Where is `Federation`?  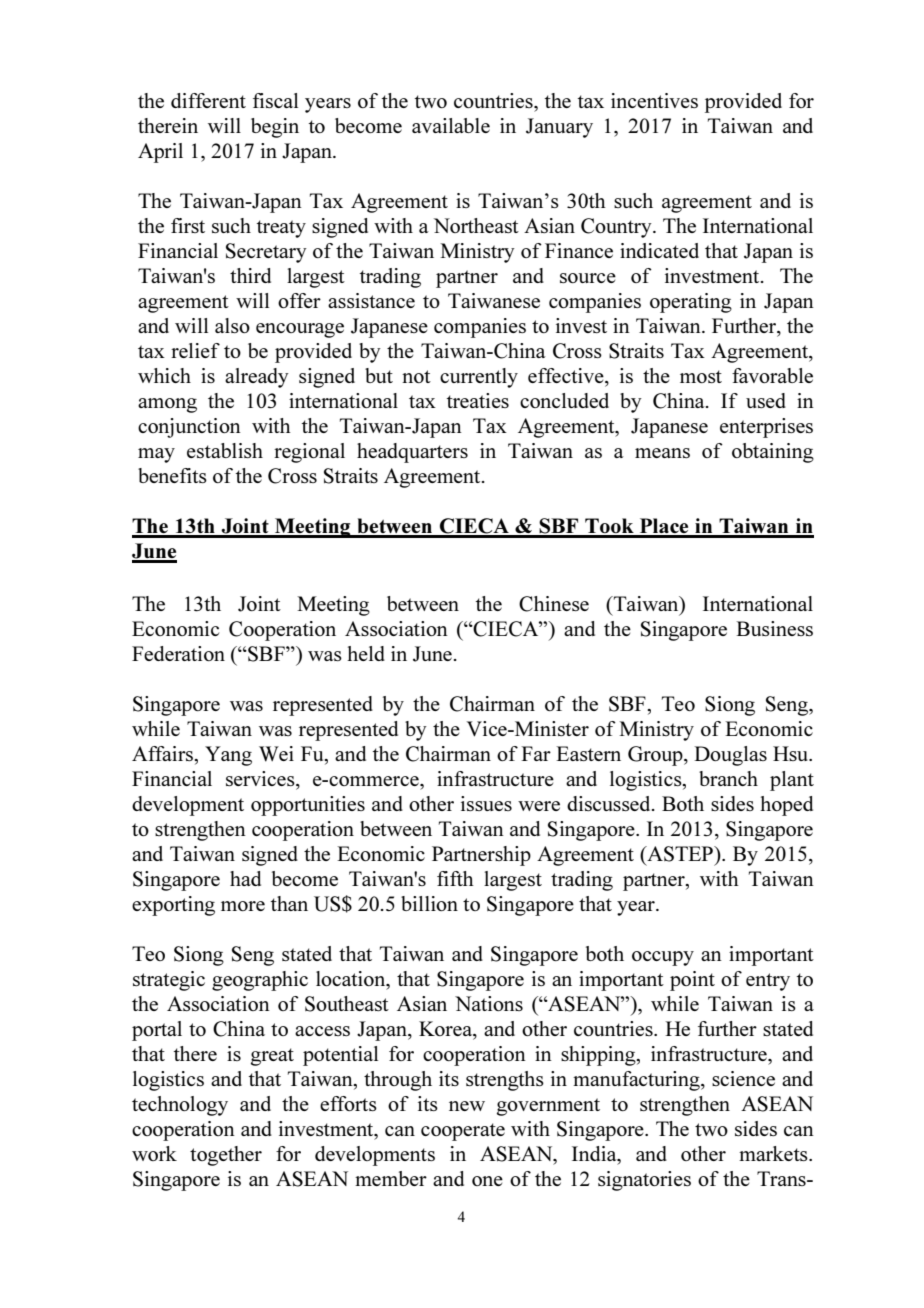
Federation is located at coordinates (178, 653).
